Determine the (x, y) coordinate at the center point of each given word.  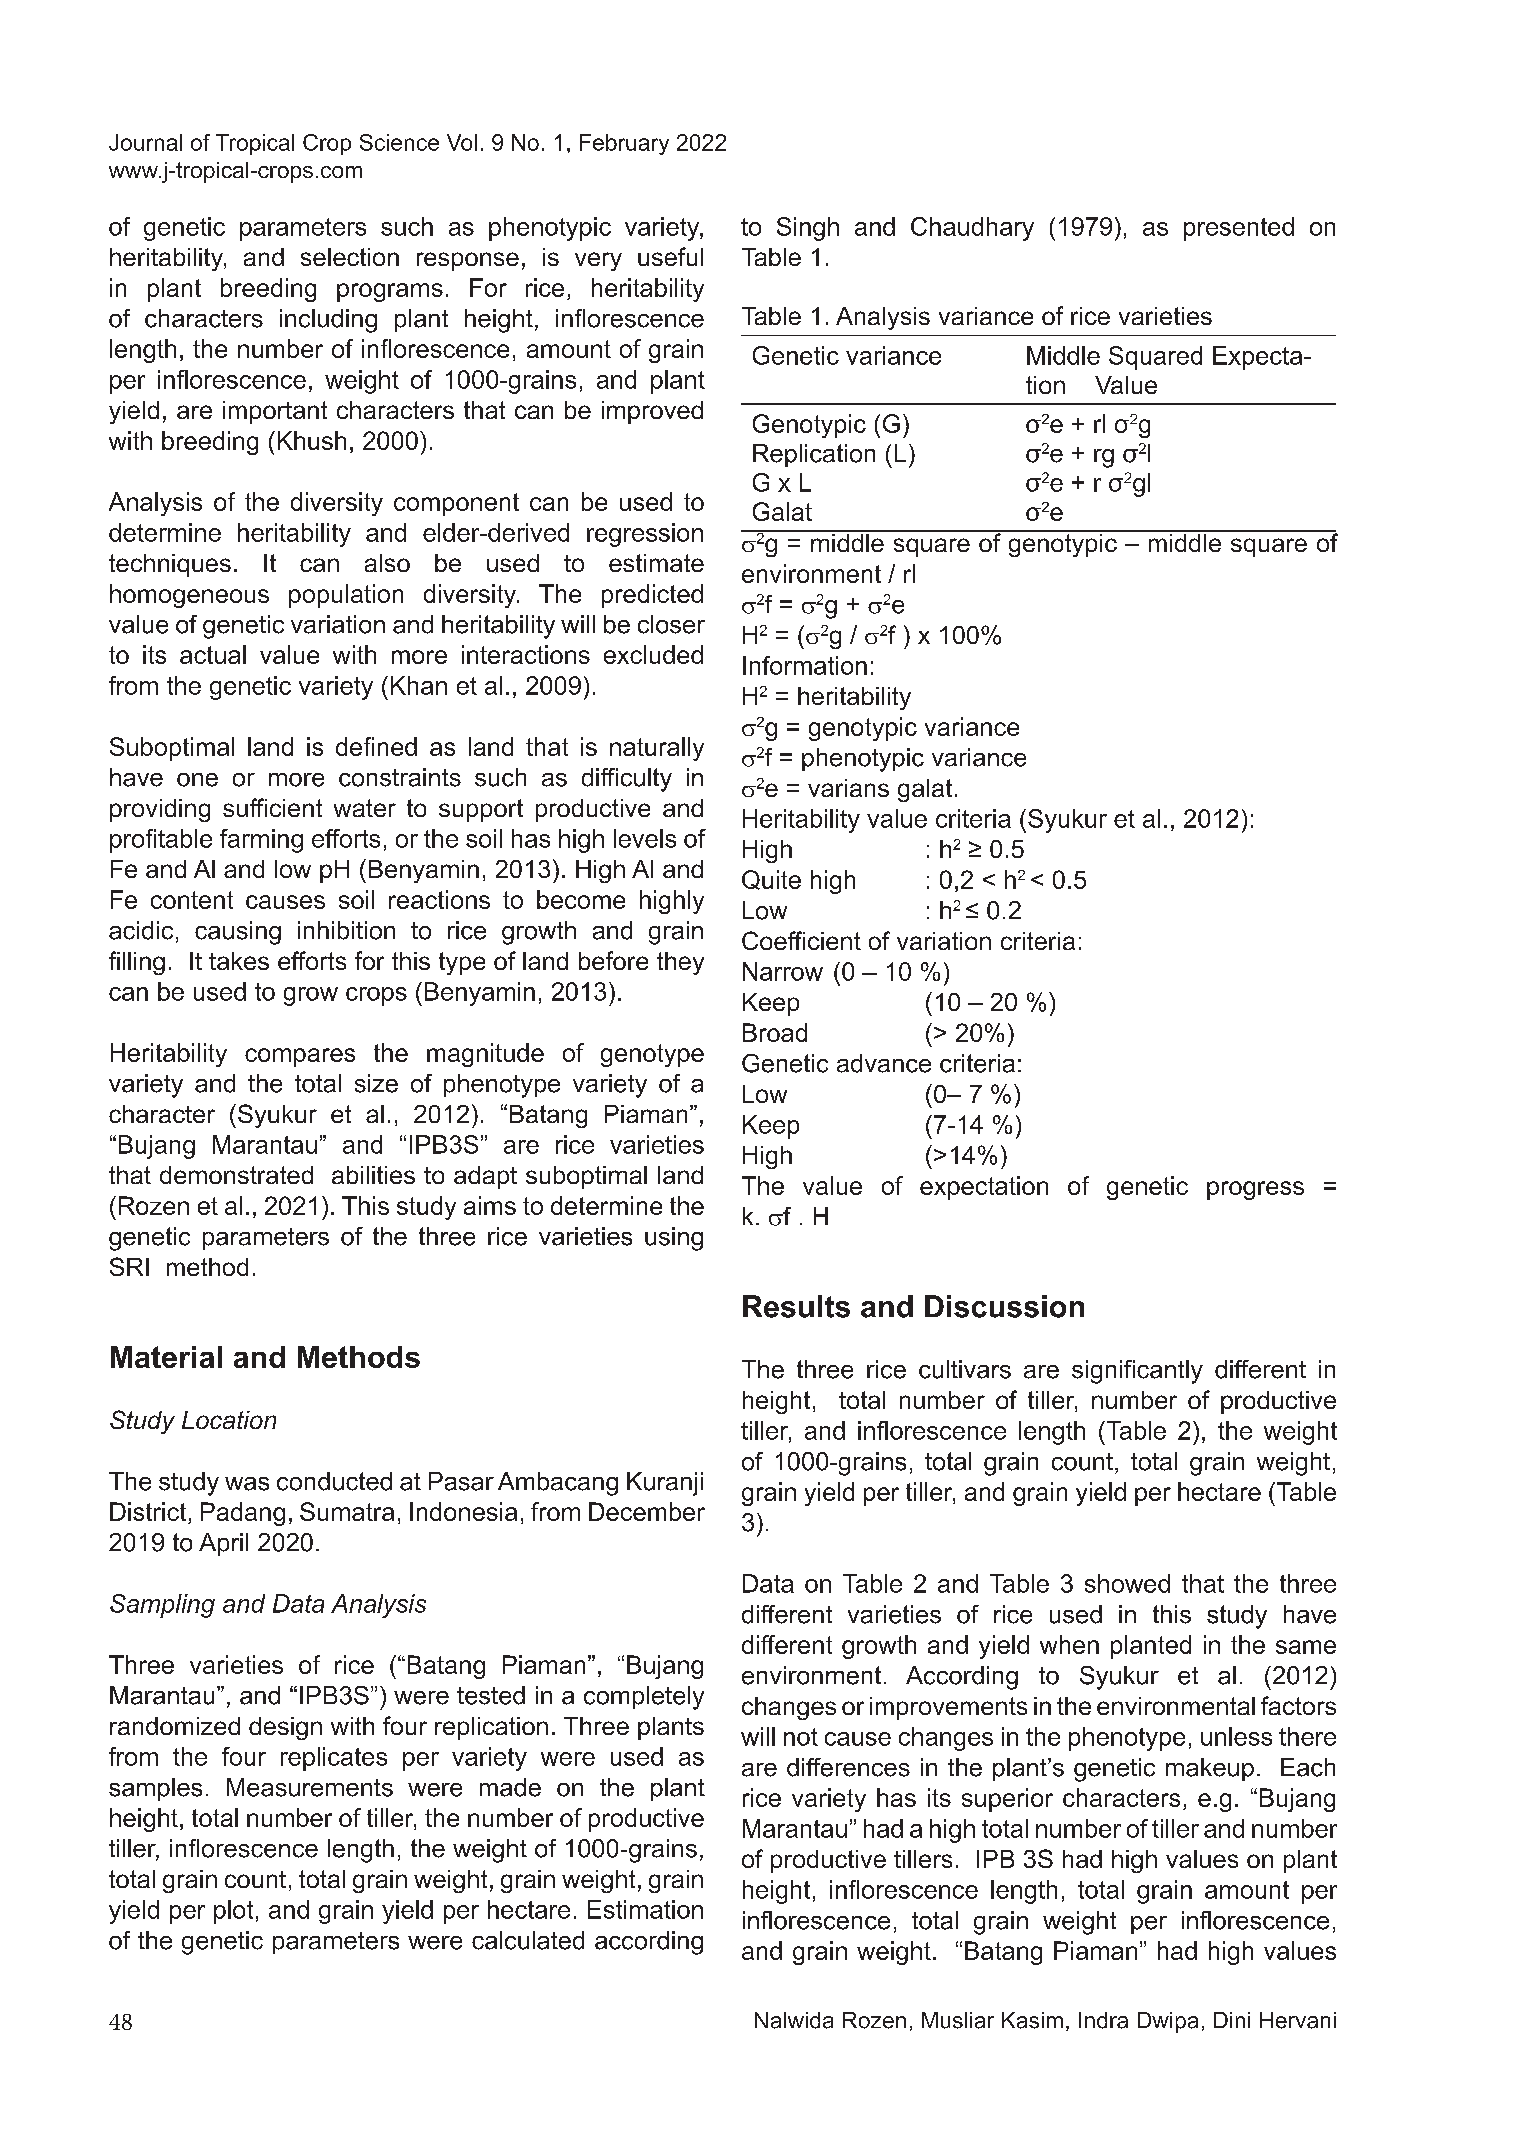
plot (233, 1912)
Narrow (783, 971)
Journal (145, 142)
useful (670, 256)
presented (1239, 229)
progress (1255, 1190)
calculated (528, 1940)
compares (300, 1057)
